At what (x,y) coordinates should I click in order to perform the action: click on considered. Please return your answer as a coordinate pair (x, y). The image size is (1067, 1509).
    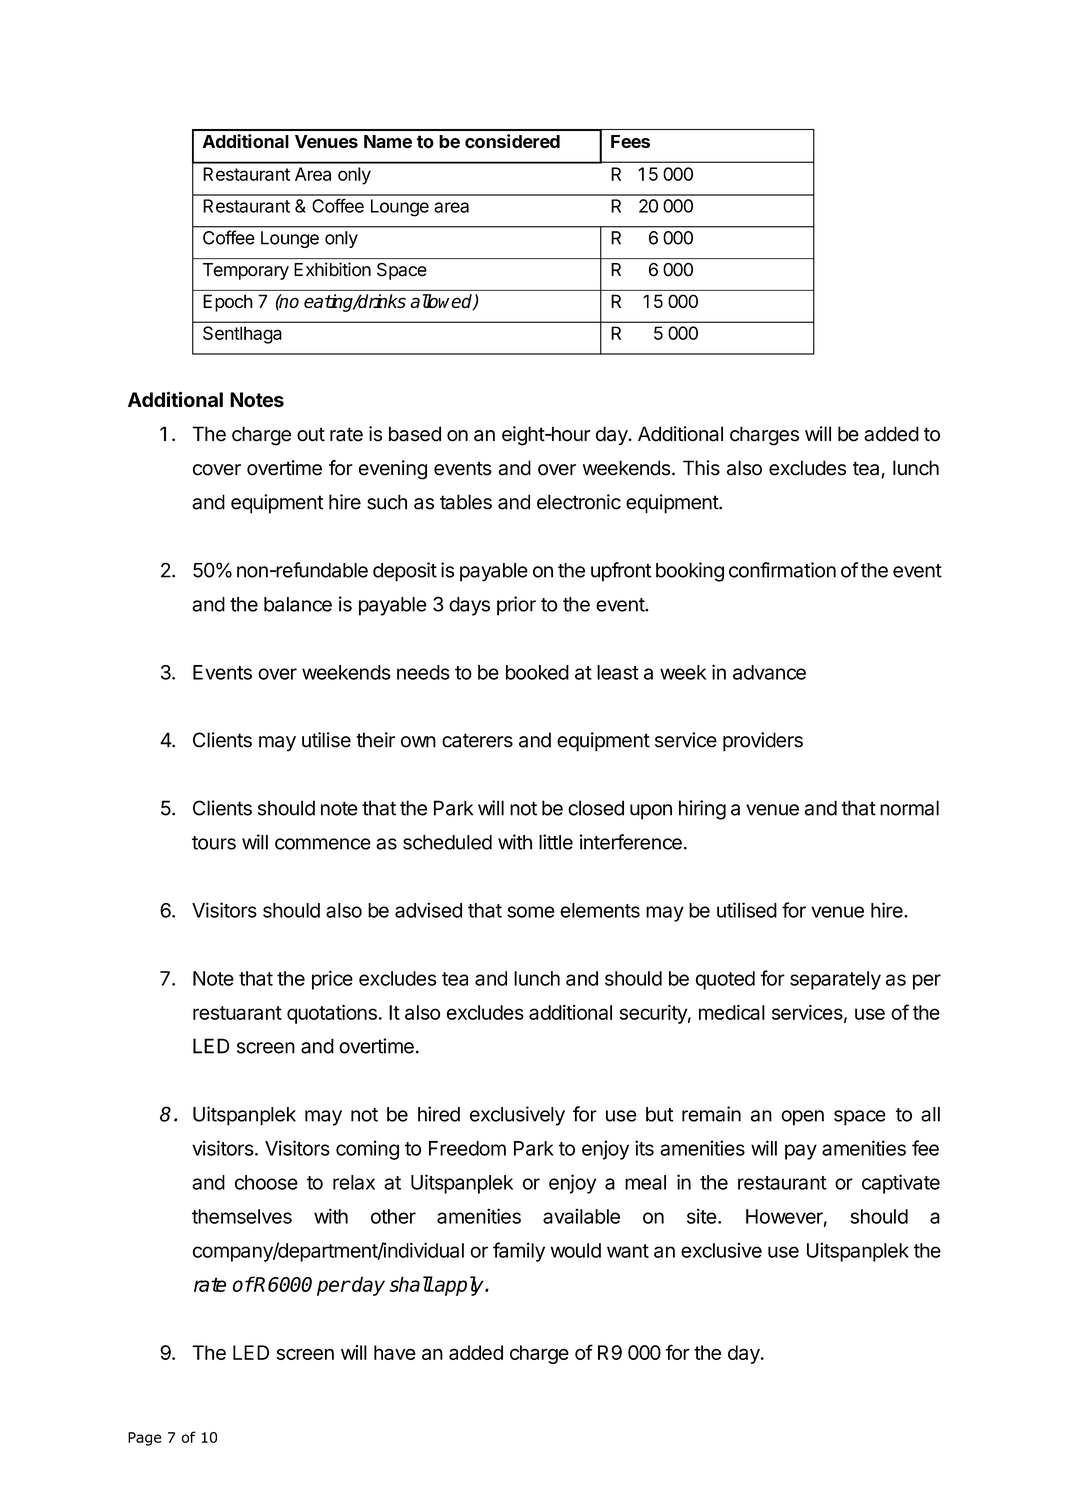
    Looking at the image, I should click on (512, 141).
